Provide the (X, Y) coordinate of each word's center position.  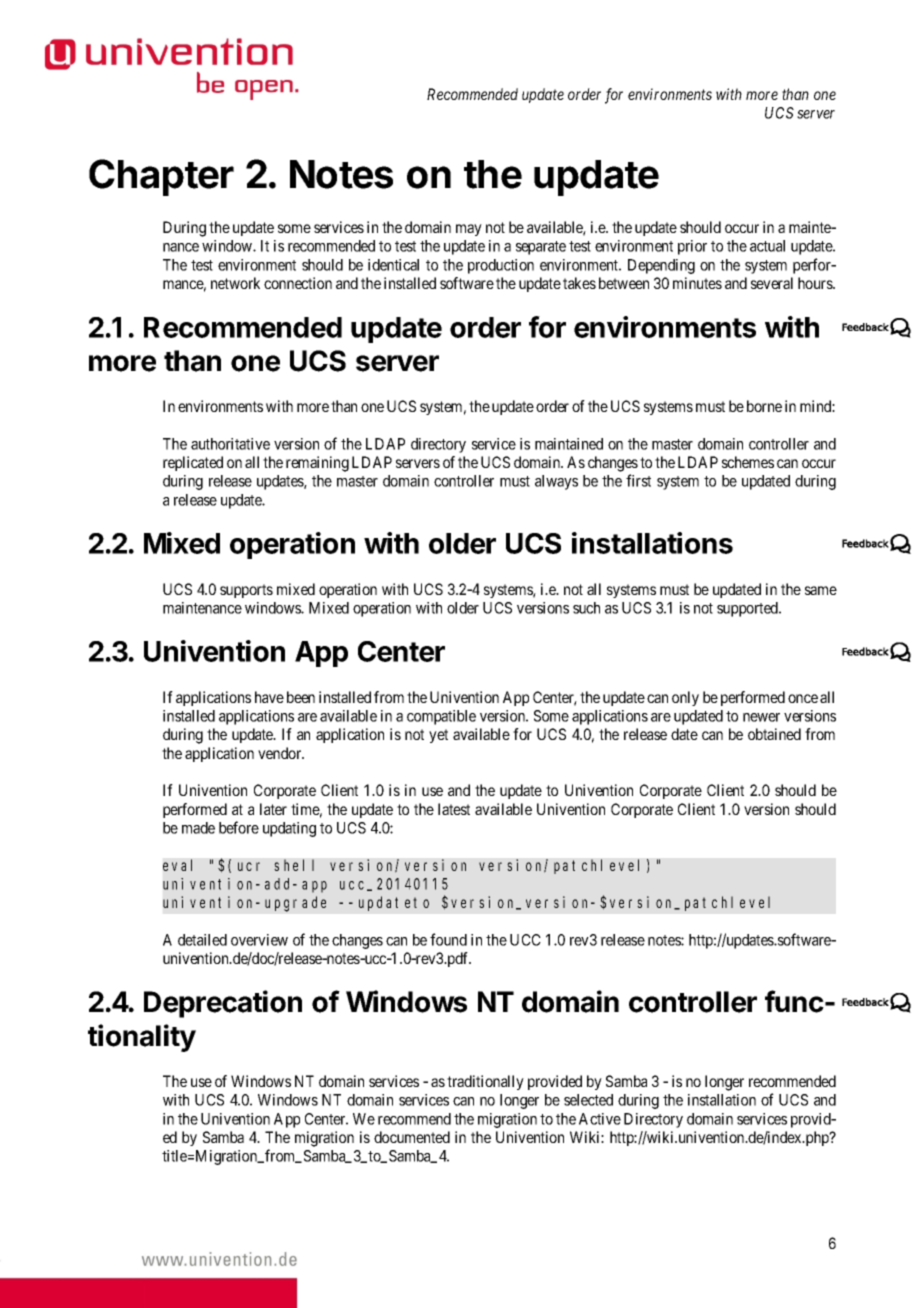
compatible (441, 717)
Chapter (161, 177)
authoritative (230, 444)
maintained (569, 444)
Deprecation (223, 1004)
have (269, 697)
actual (767, 246)
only (685, 698)
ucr (249, 866)
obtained (774, 734)
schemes (748, 462)
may (469, 230)
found (448, 939)
